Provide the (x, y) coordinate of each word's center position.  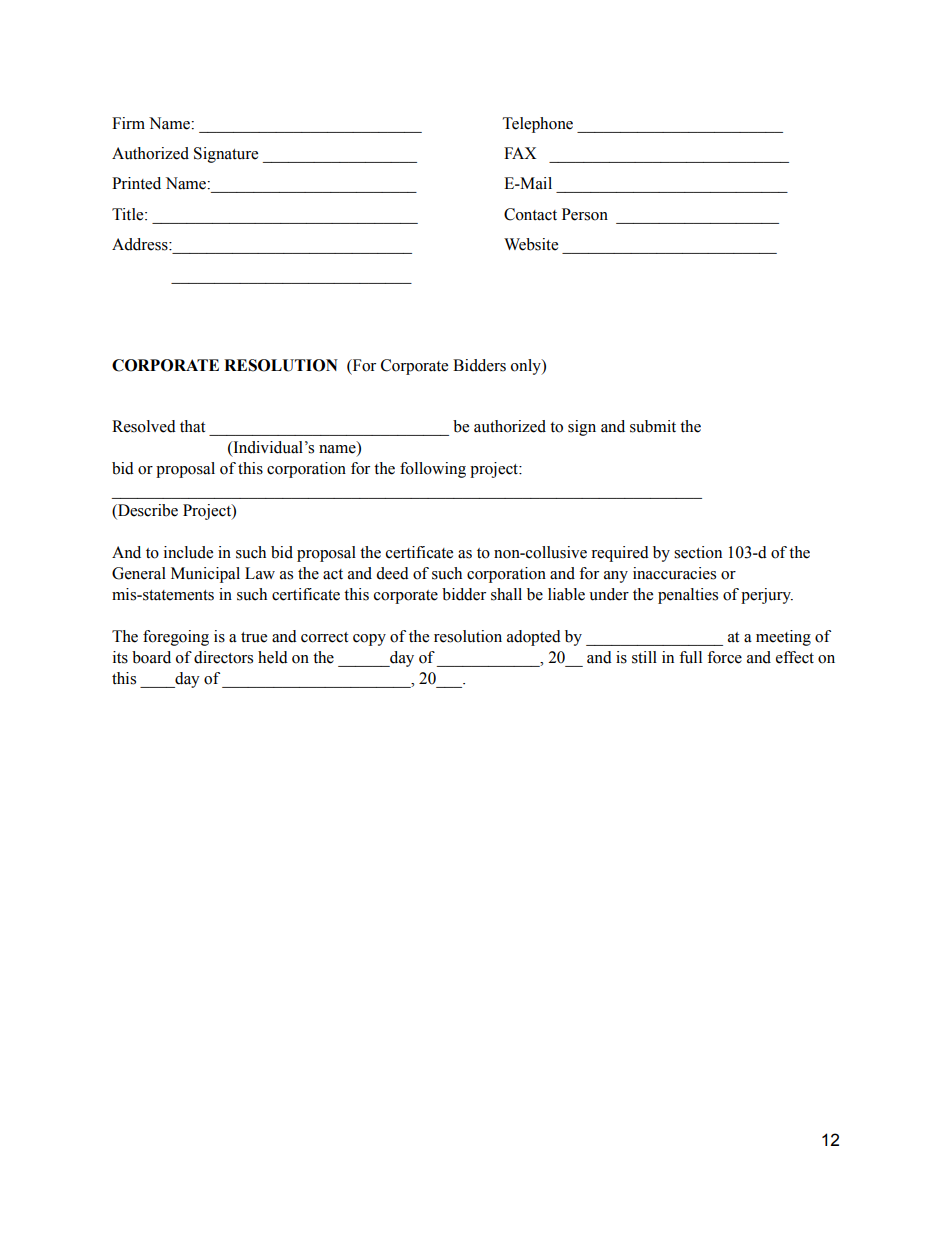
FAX (520, 153)
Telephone (538, 125)
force (724, 657)
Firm (128, 123)
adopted (534, 638)
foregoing (176, 638)
